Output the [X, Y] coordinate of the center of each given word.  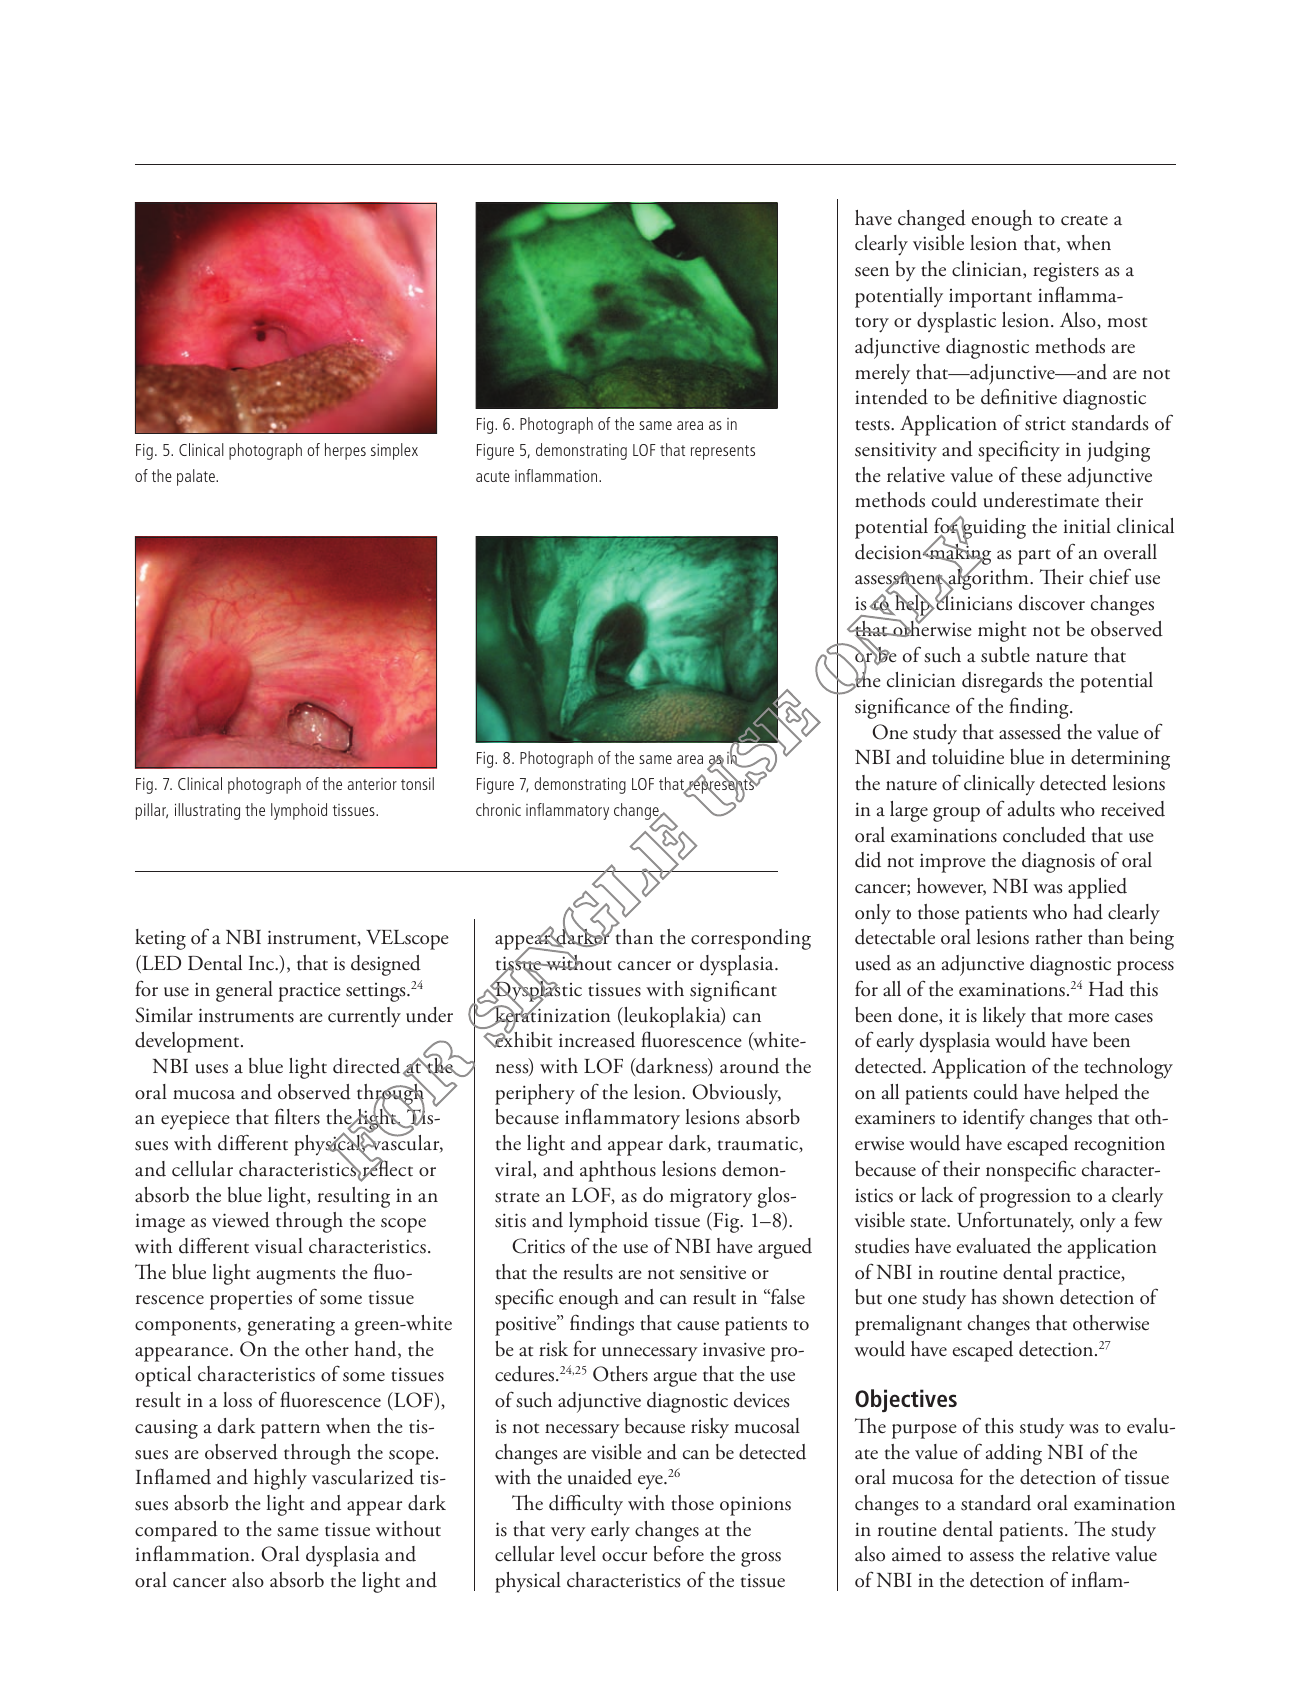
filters [297, 1116]
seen [872, 272]
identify [994, 1119]
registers [1066, 272]
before [678, 1553]
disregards [1002, 682]
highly [280, 1479]
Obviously [736, 1094]
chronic [498, 809]
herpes [345, 451]
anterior [372, 784]
